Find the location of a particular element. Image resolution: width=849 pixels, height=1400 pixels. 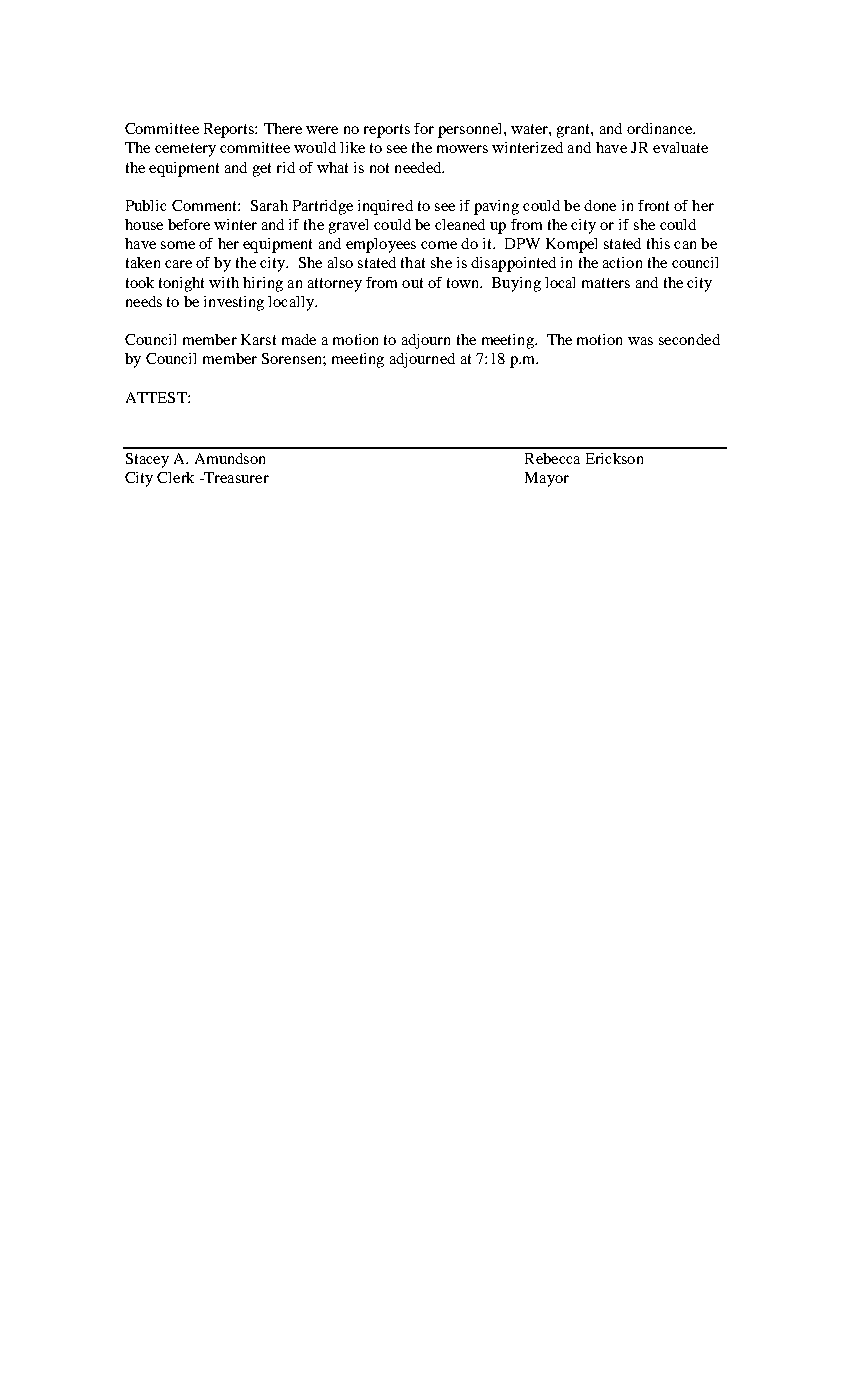

Erickson is located at coordinates (614, 458).
